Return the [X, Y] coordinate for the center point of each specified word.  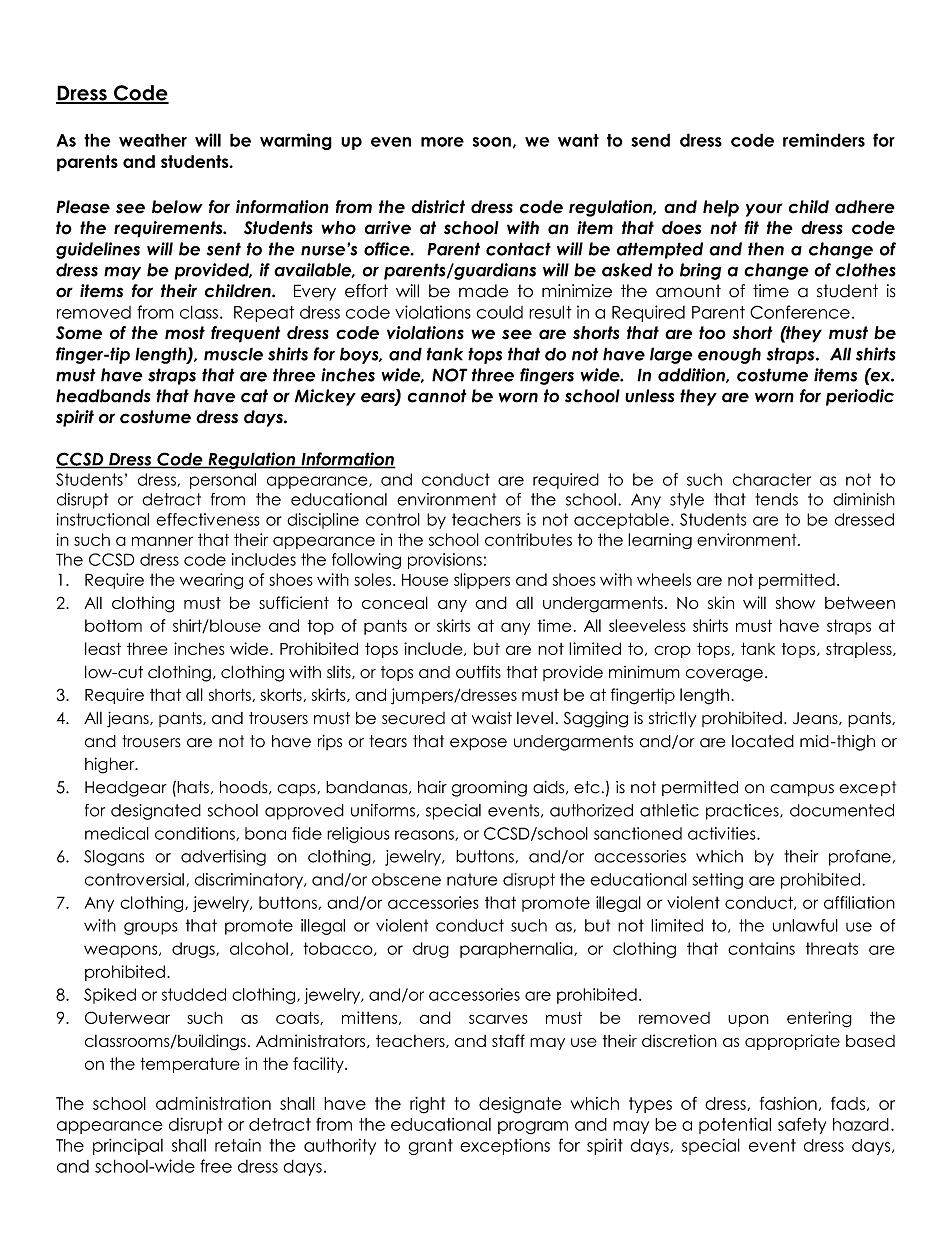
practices [743, 812]
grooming [489, 789]
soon [492, 142]
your [764, 210]
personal [223, 481]
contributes [528, 539]
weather [153, 140]
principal [128, 1146]
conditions [196, 834]
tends [776, 499]
